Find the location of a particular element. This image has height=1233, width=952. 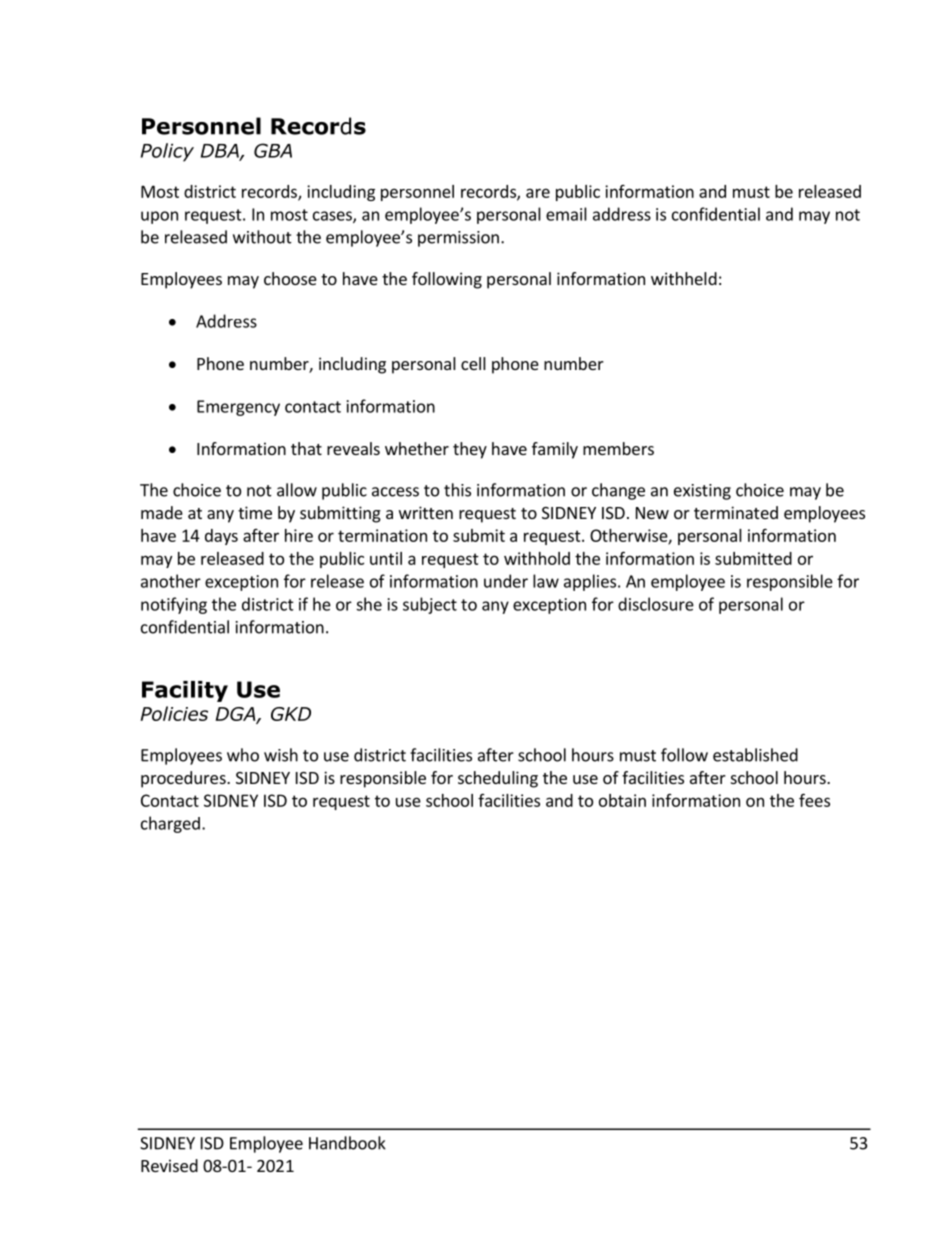

withheld is located at coordinates (684, 278).
